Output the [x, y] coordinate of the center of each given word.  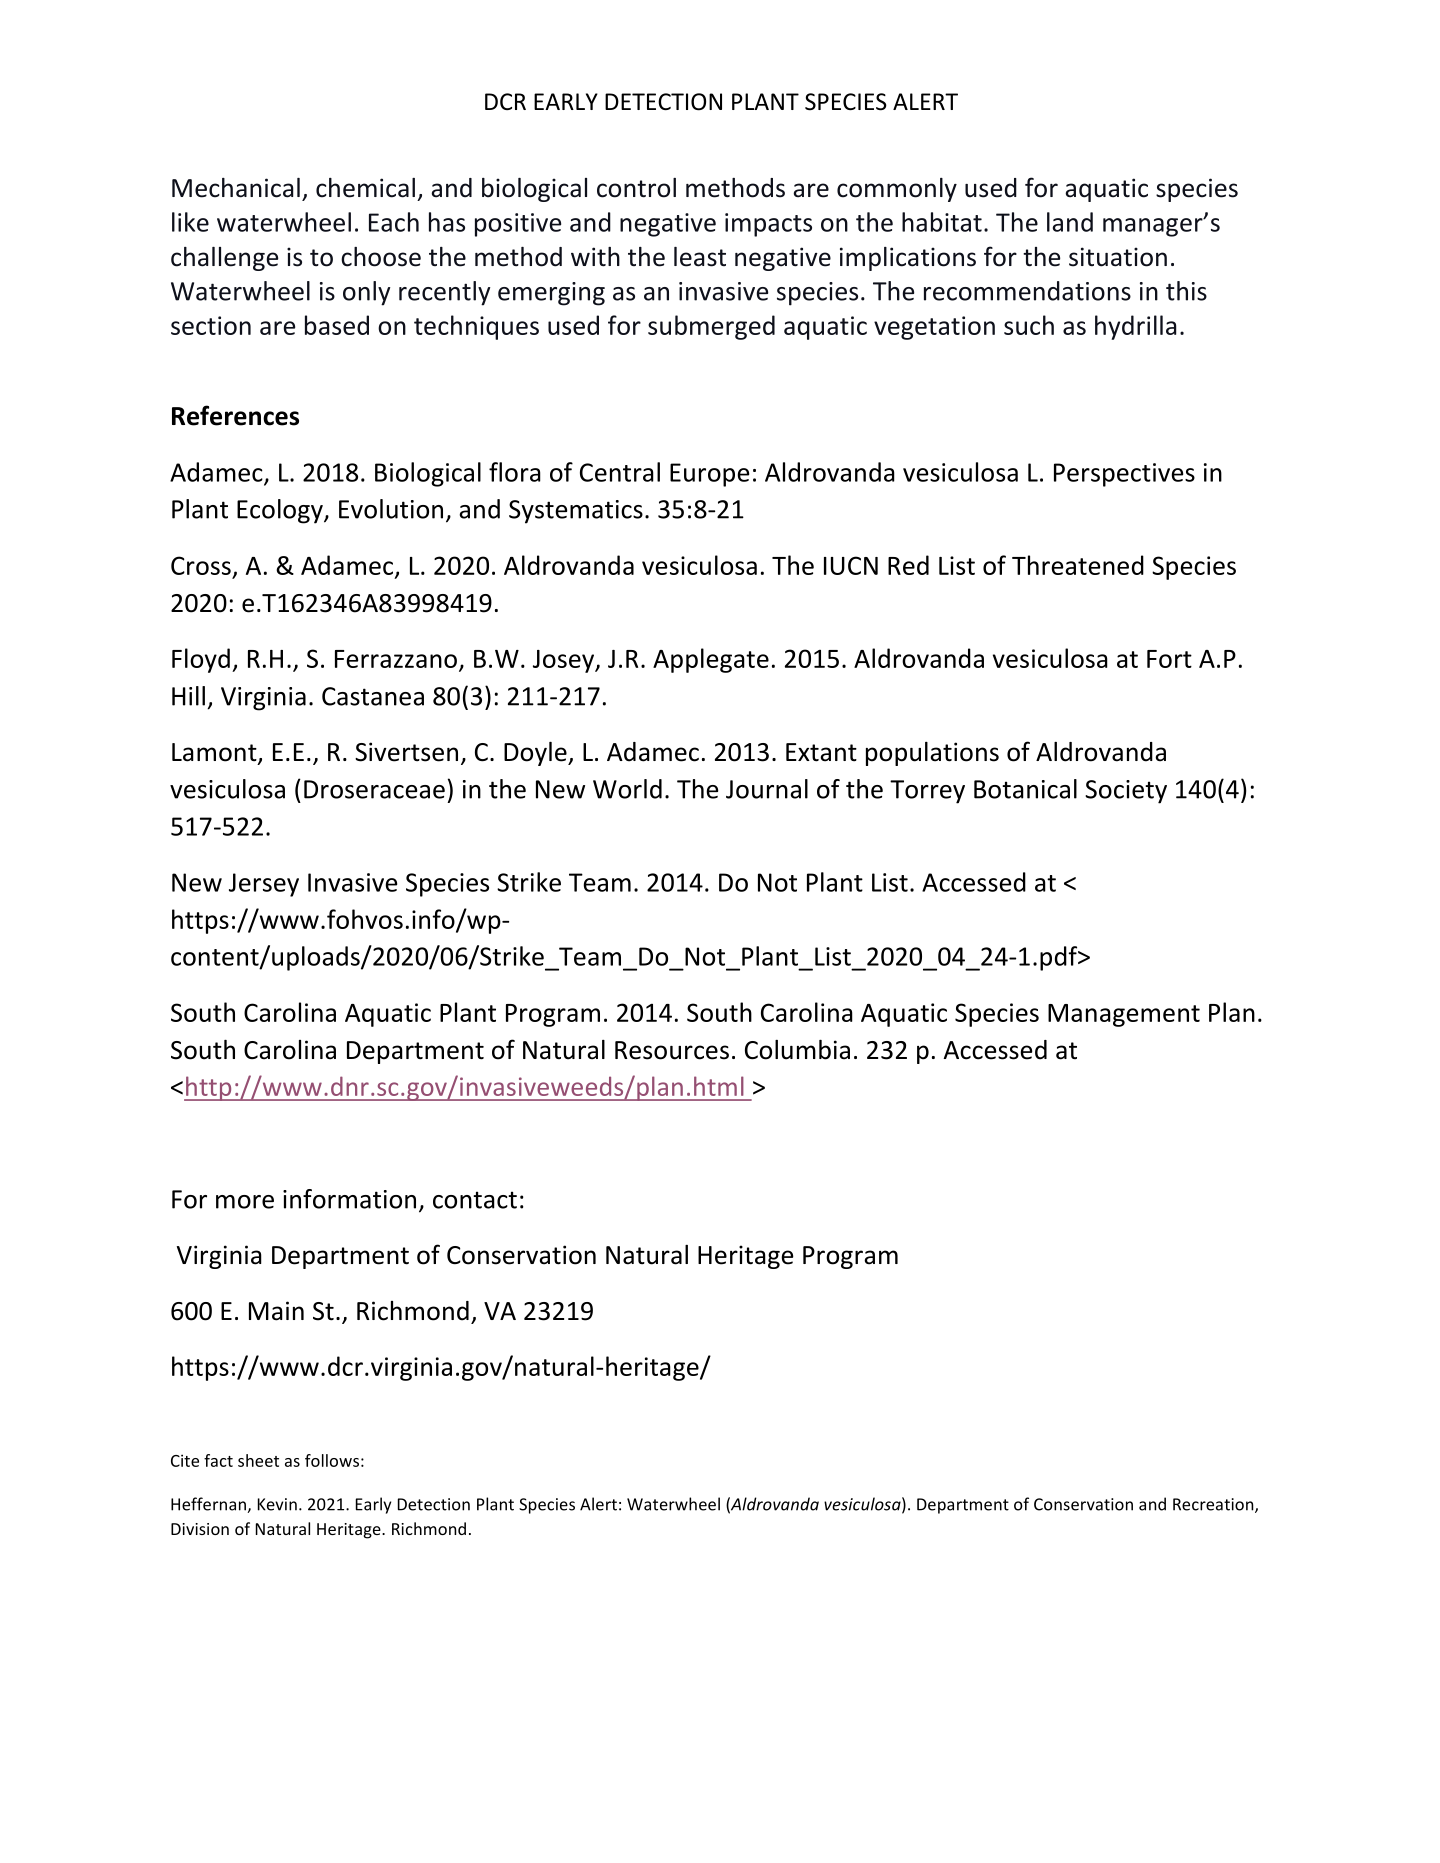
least [700, 257]
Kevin [277, 1504]
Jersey [264, 885]
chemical [365, 188]
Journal [767, 789]
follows [332, 1460]
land [1070, 222]
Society [1126, 792]
